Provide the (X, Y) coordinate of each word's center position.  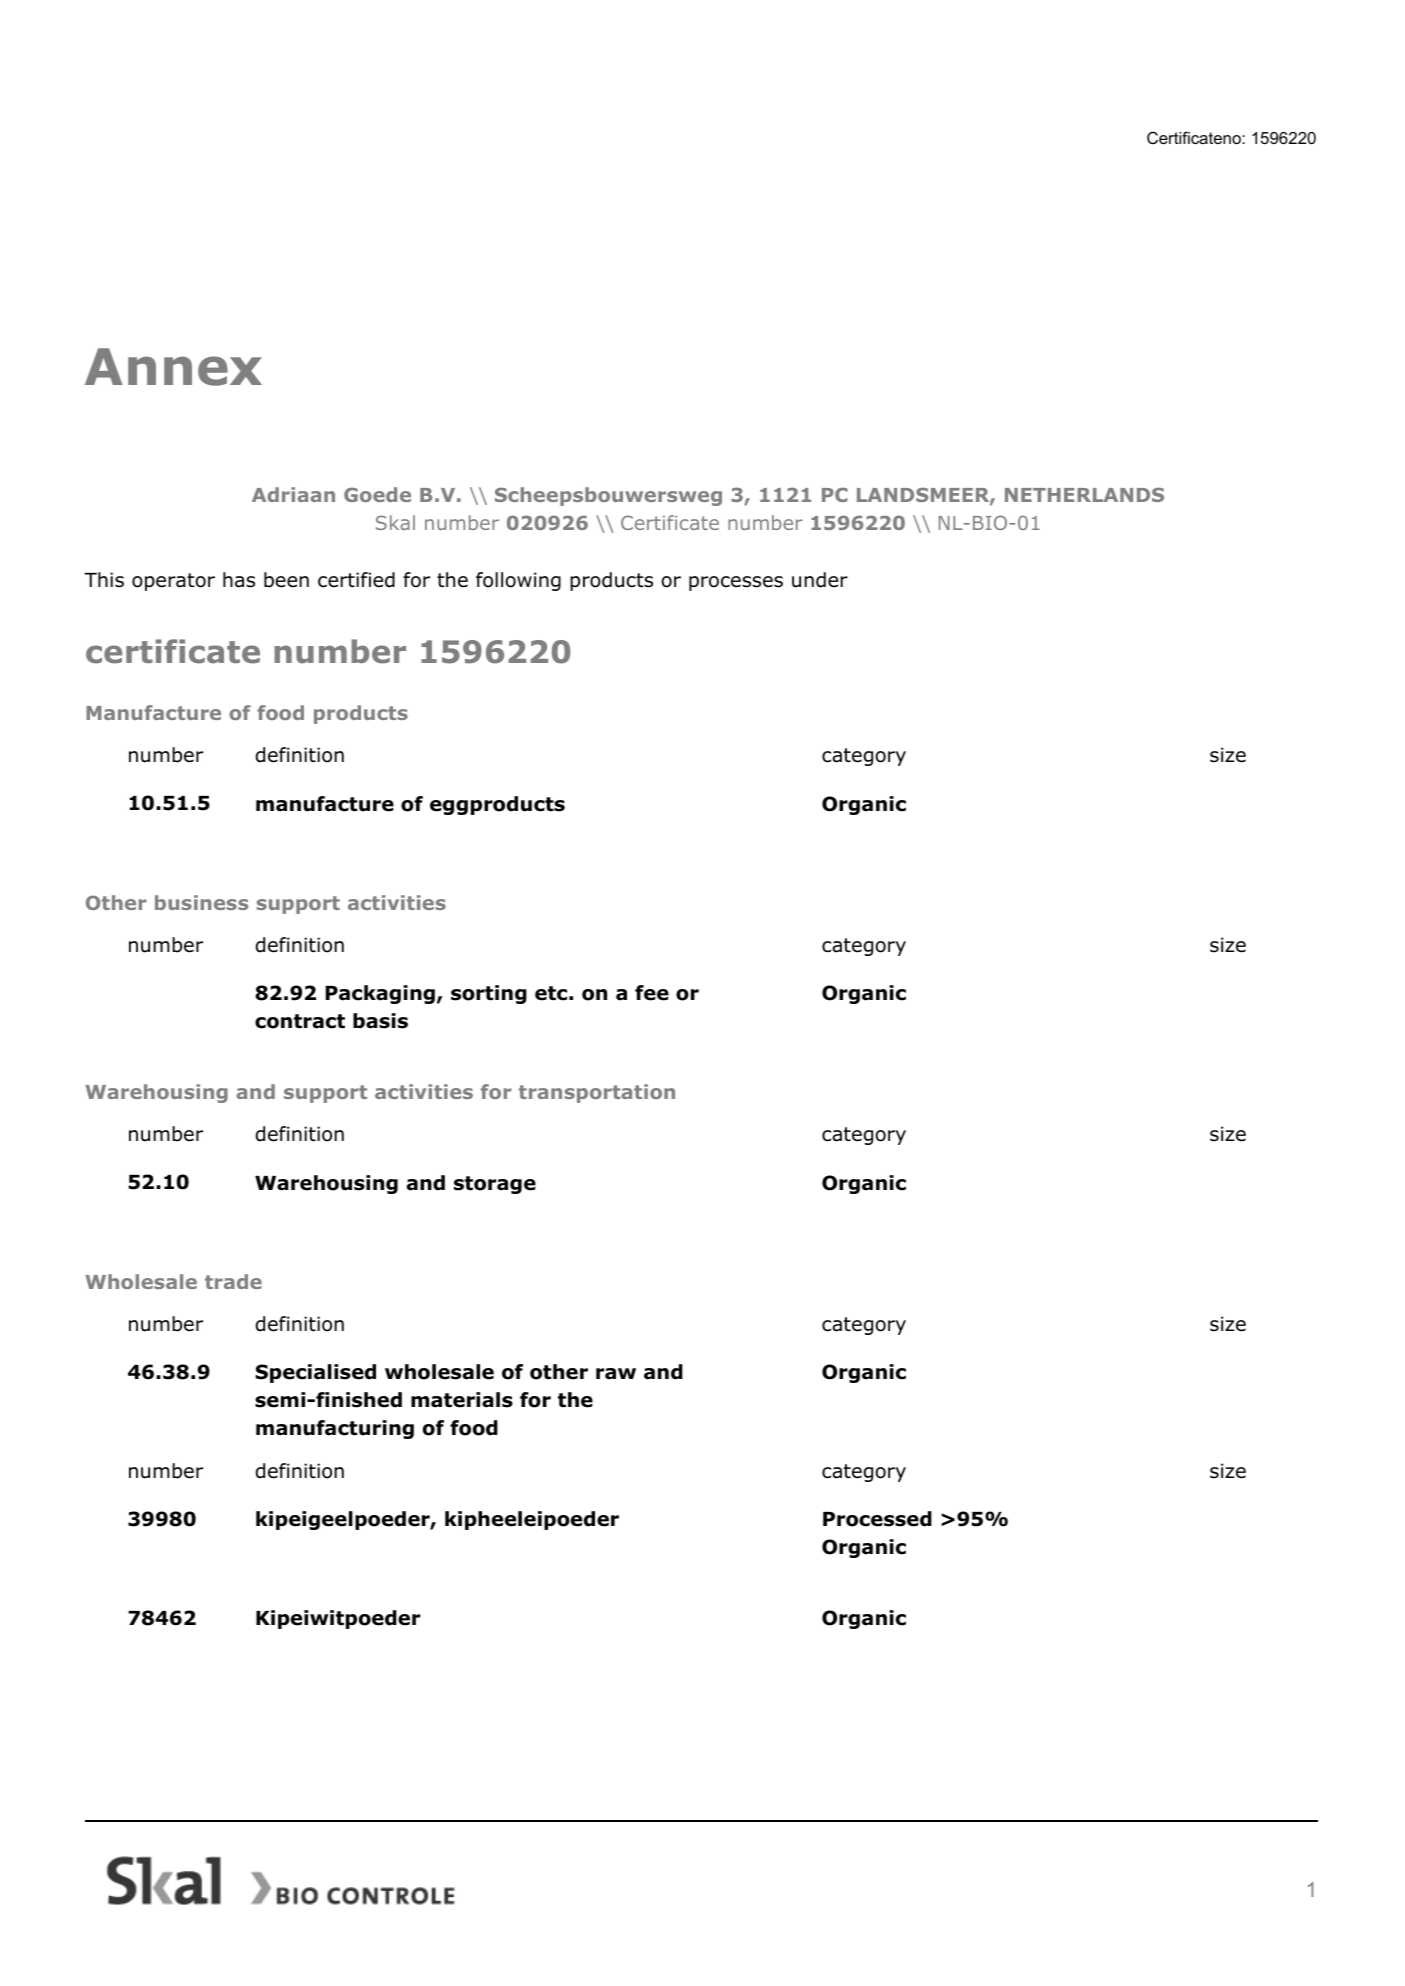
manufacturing (335, 1429)
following (518, 581)
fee (652, 993)
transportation (597, 1093)
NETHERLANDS (1084, 494)
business (201, 902)
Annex (173, 367)
